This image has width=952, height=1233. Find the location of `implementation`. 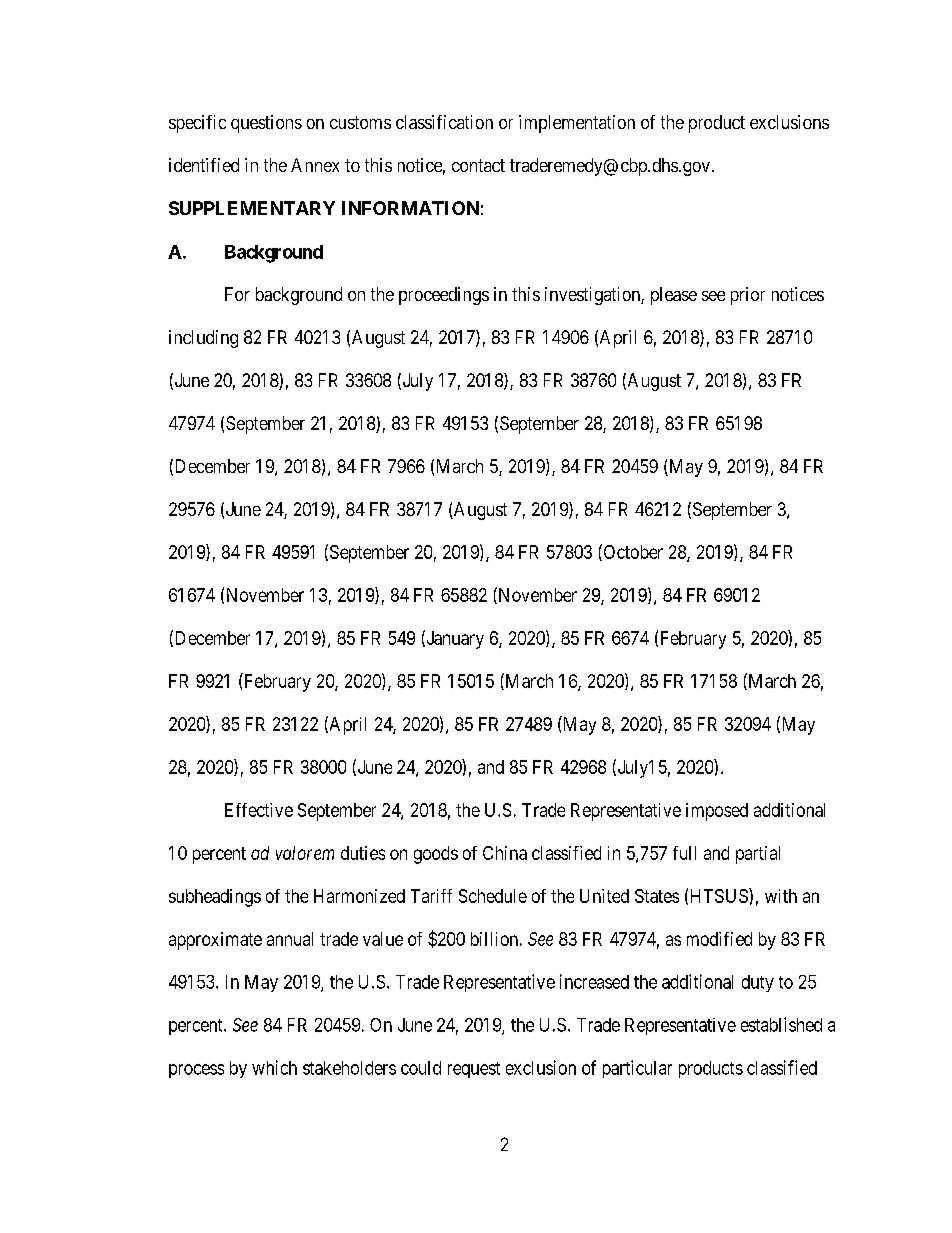

implementation is located at coordinates (577, 124).
